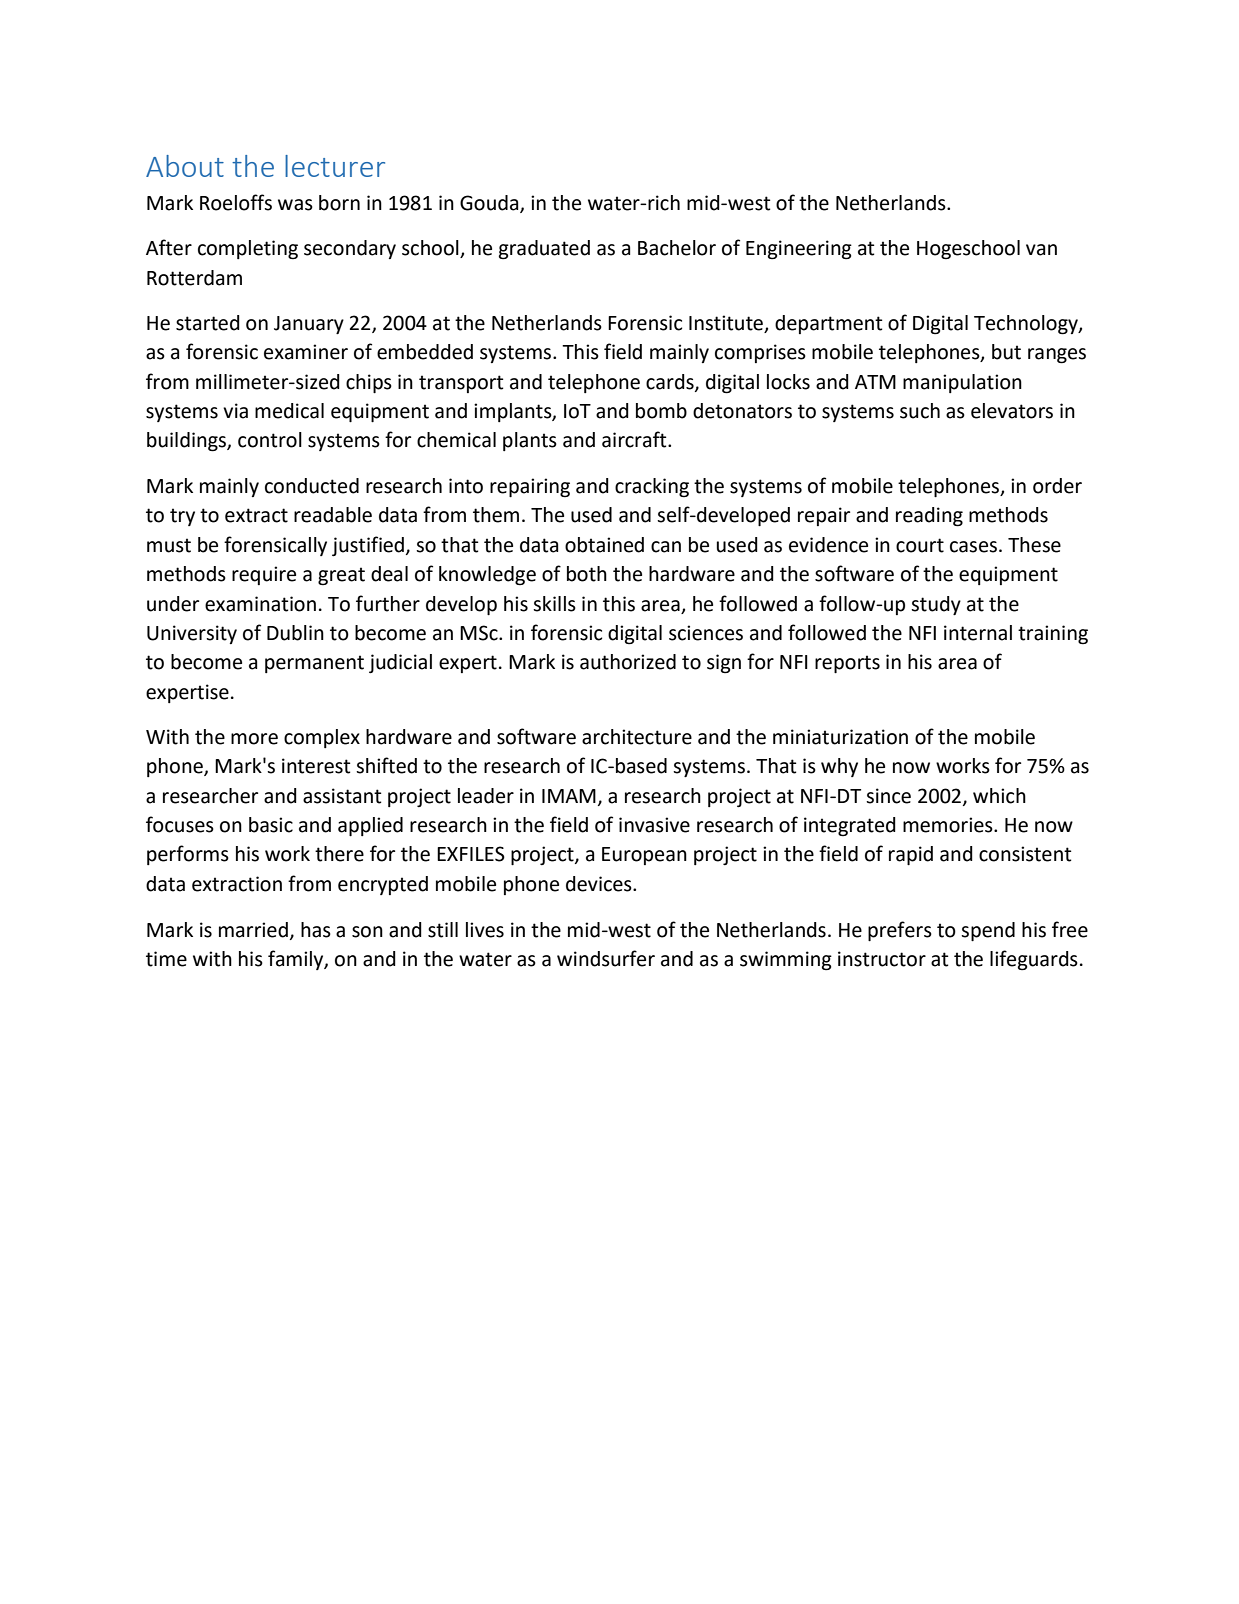  Describe the element at coordinates (1041, 250) in the page. I see `van` at that location.
